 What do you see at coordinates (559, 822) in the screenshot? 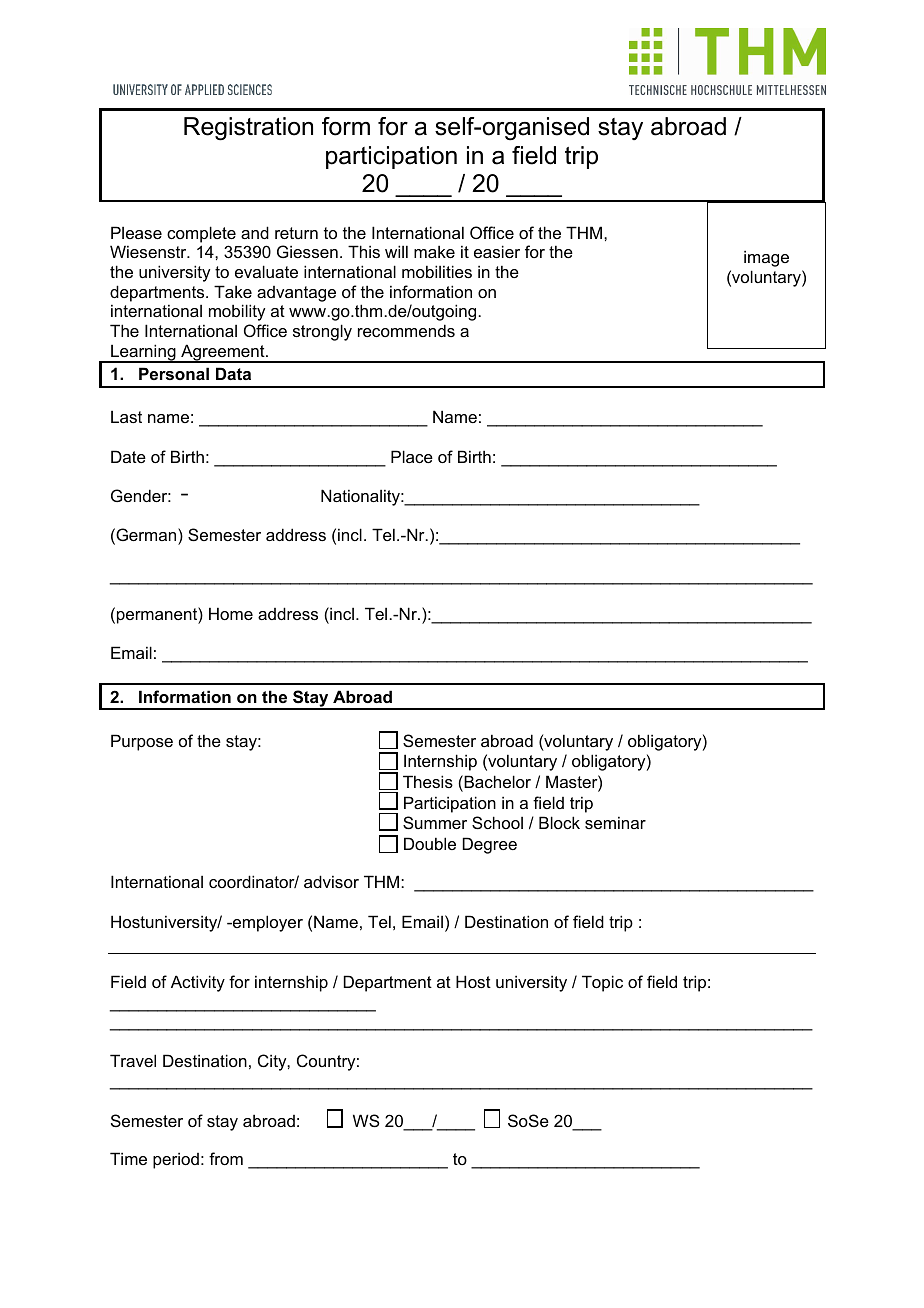
I see `Block` at bounding box center [559, 822].
